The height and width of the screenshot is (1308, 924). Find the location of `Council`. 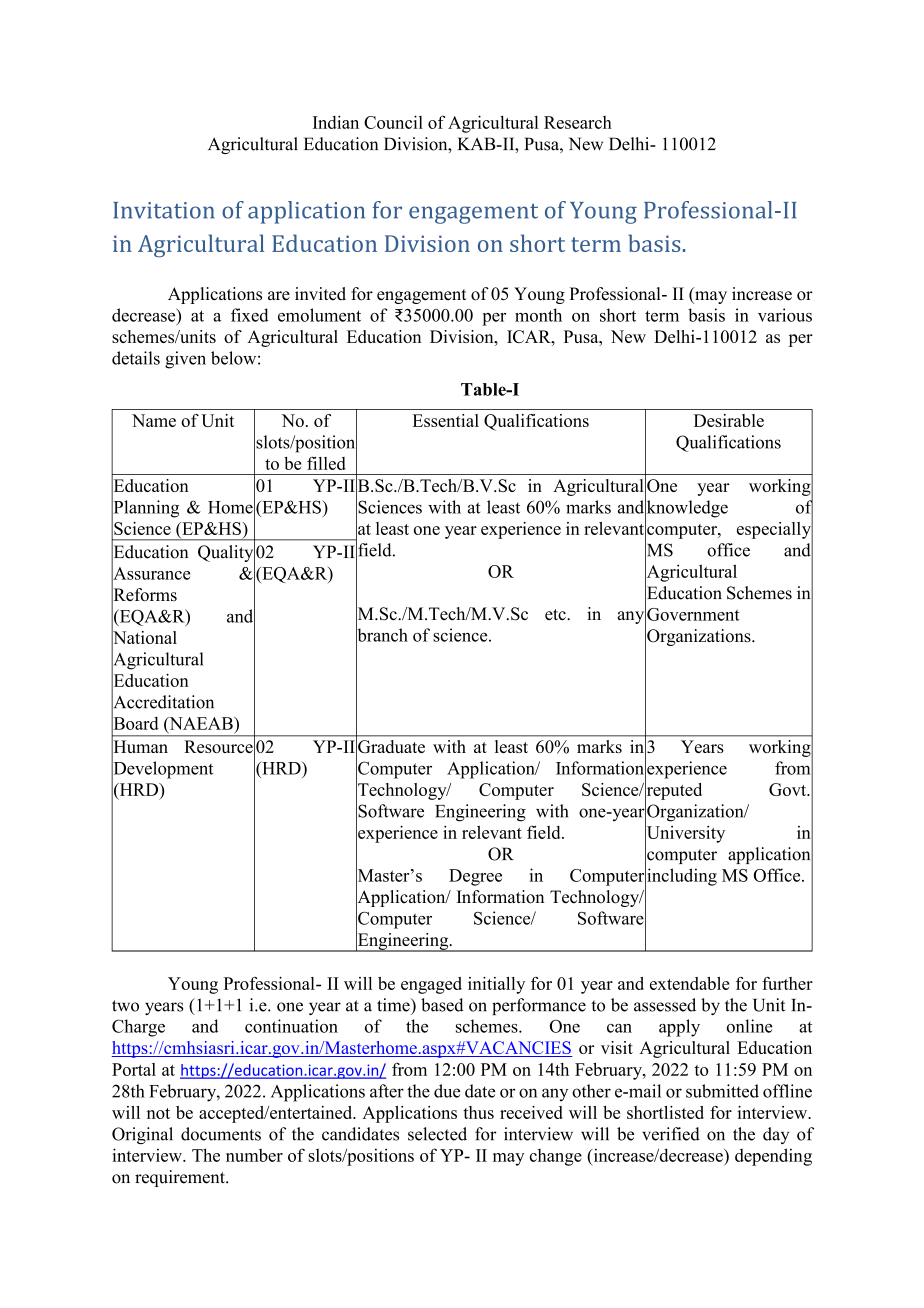

Council is located at coordinates (393, 122).
